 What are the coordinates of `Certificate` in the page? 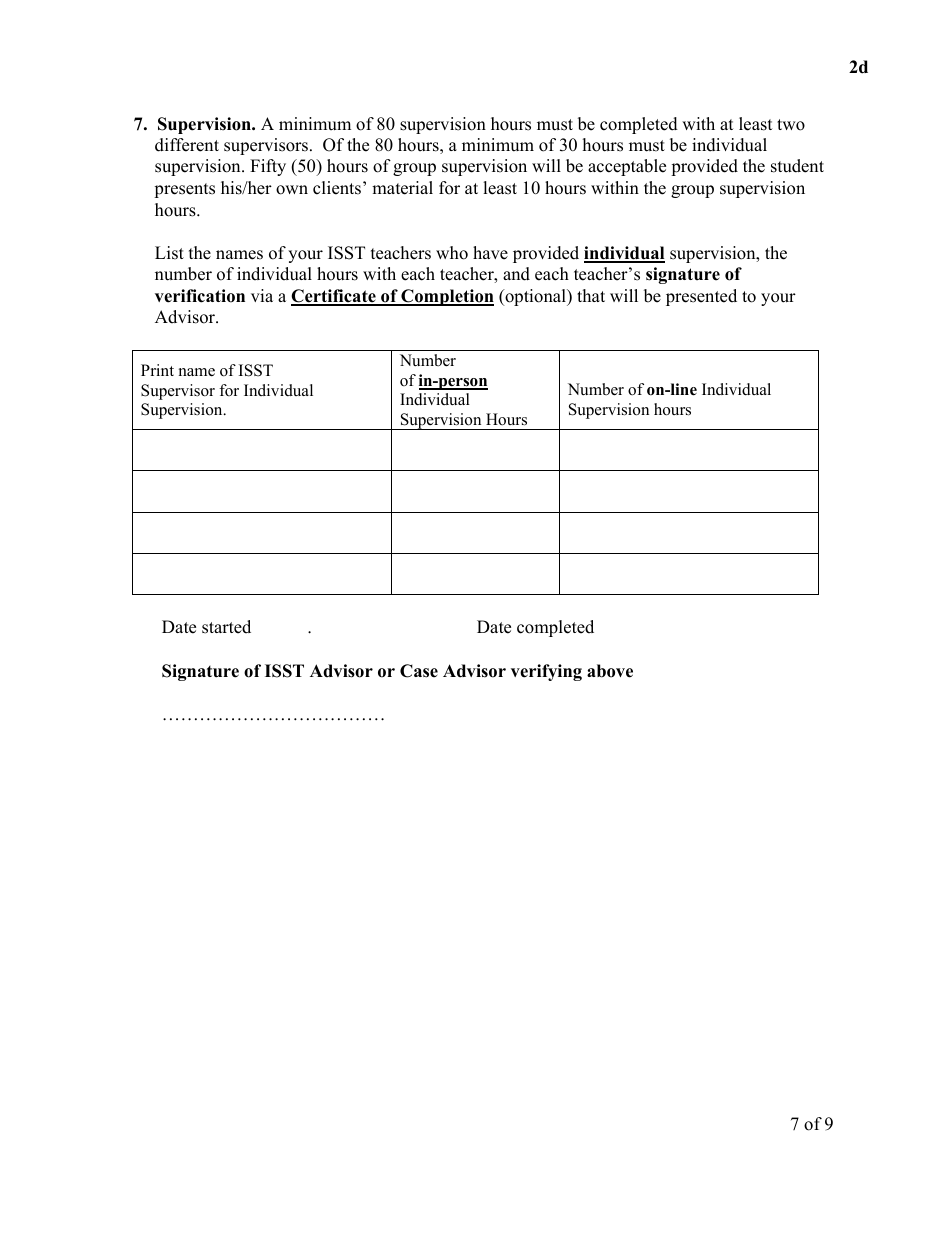 It's located at (334, 297).
